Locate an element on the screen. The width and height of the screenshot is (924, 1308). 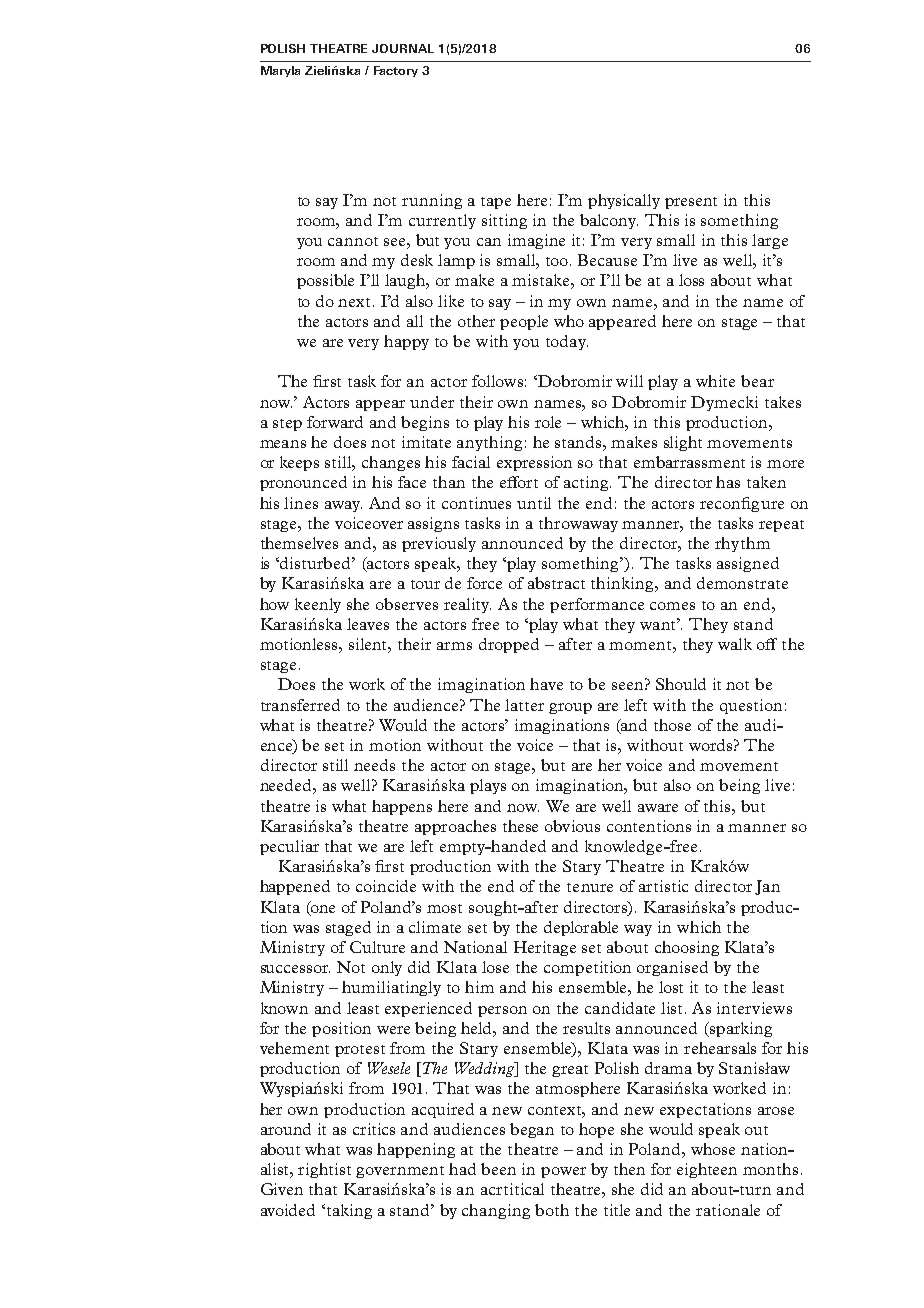
present is located at coordinates (691, 203).
